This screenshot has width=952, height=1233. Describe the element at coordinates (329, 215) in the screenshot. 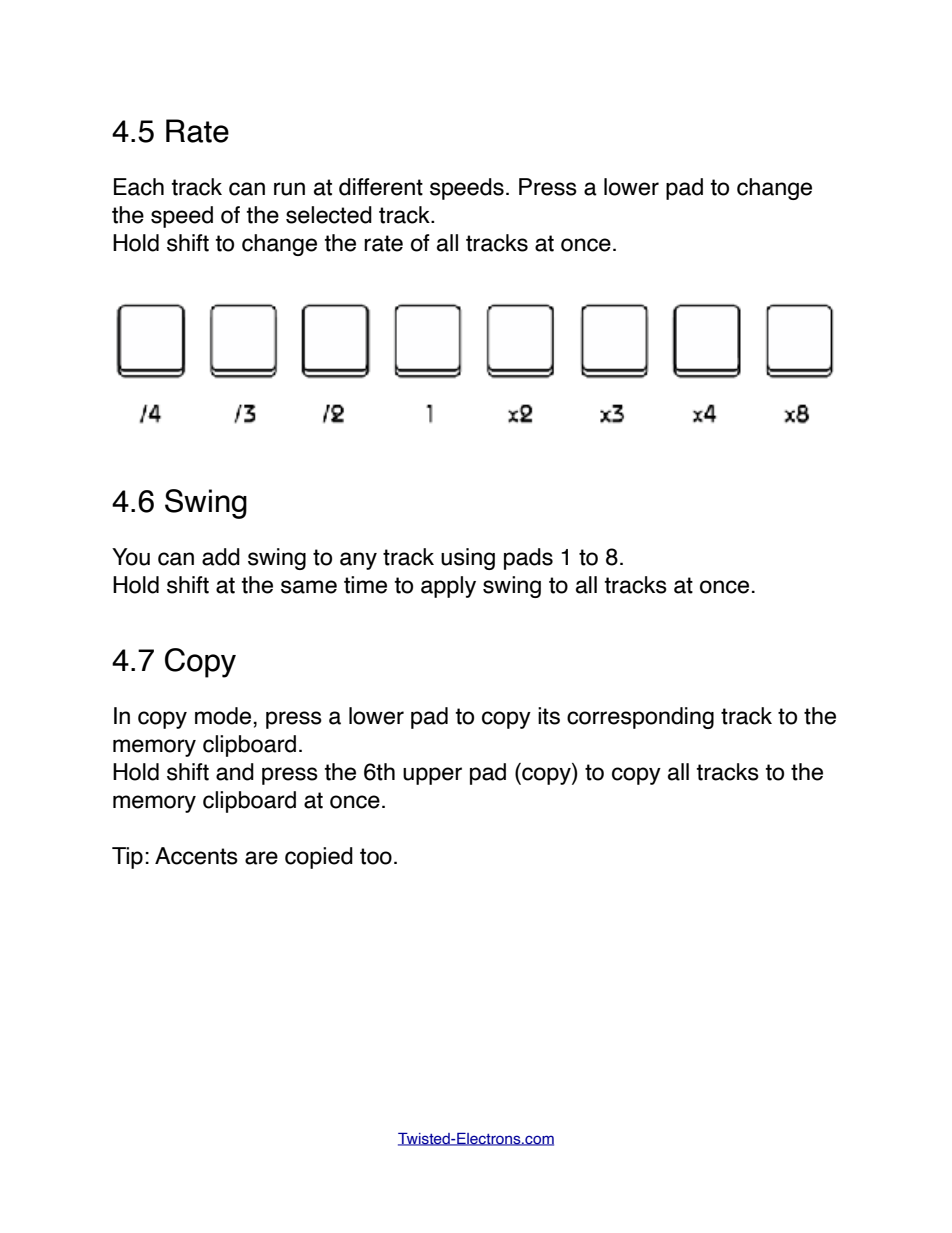

I see `selected` at that location.
